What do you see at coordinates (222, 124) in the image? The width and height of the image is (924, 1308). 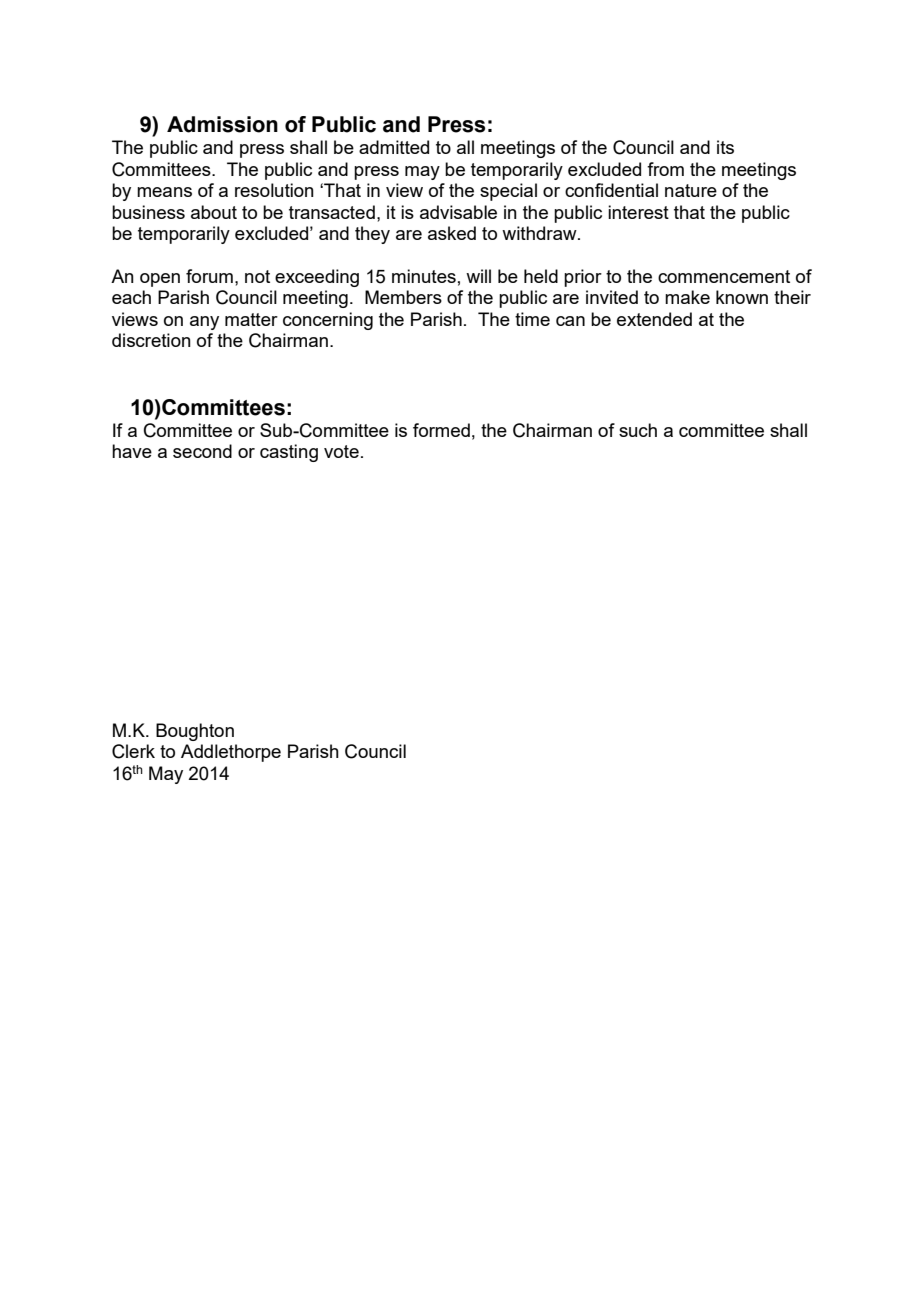 I see `Admission` at bounding box center [222, 124].
